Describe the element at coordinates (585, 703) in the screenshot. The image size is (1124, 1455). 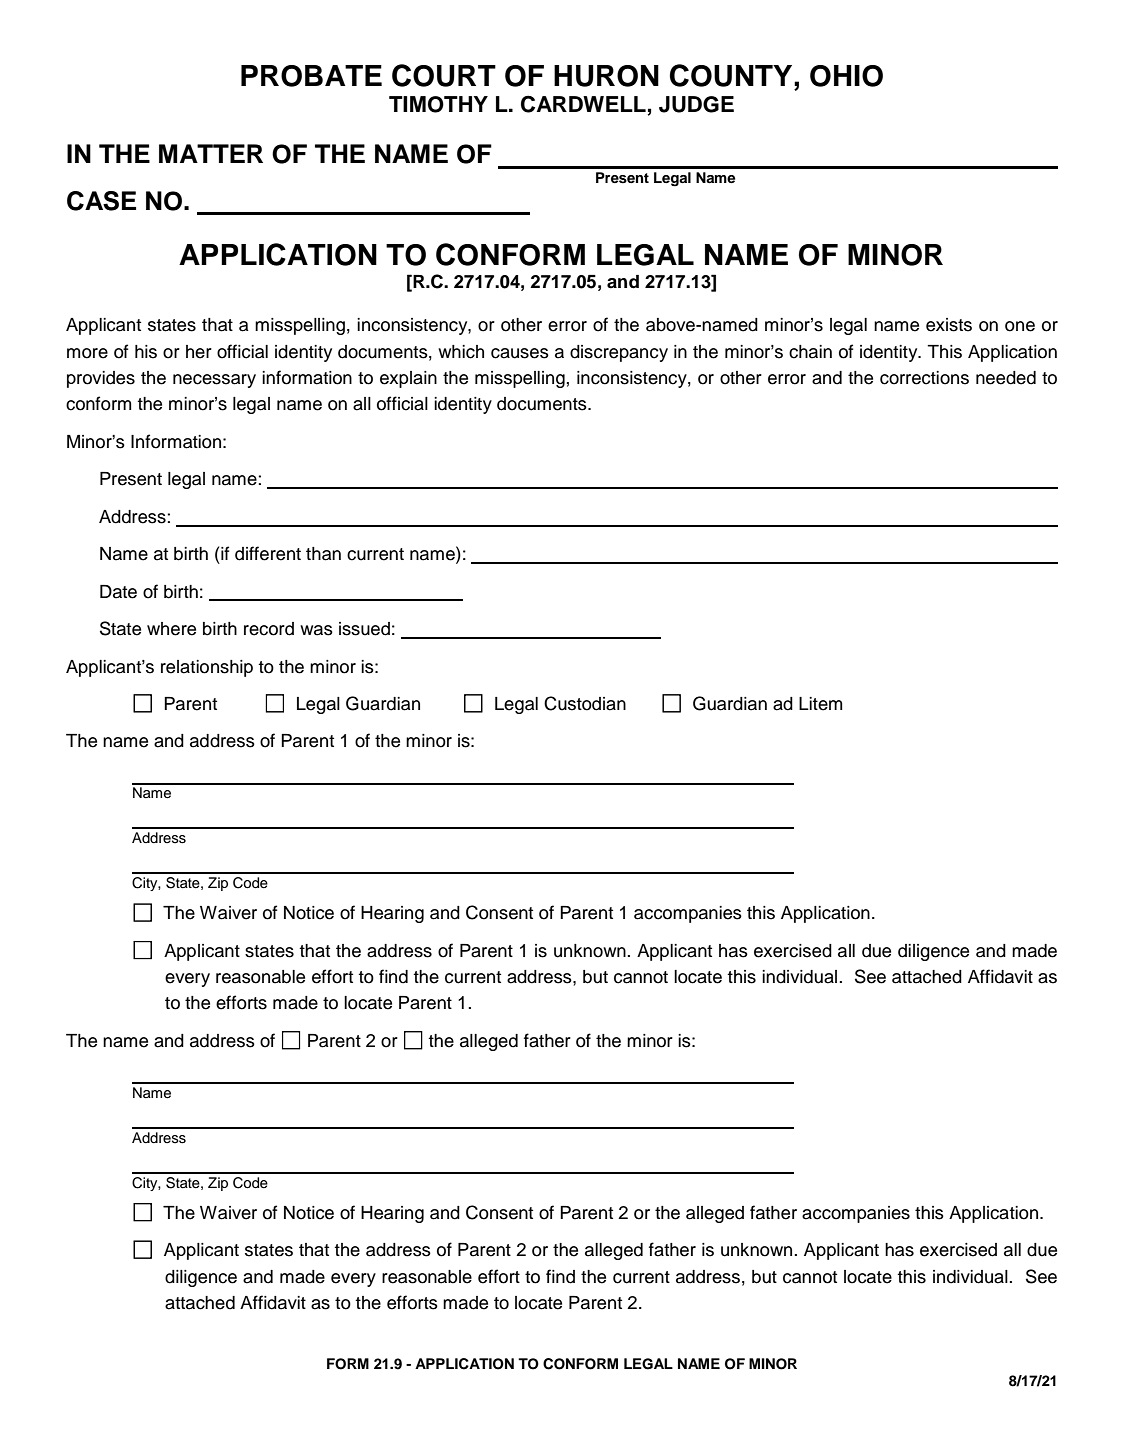
I see `Custodian` at that location.
